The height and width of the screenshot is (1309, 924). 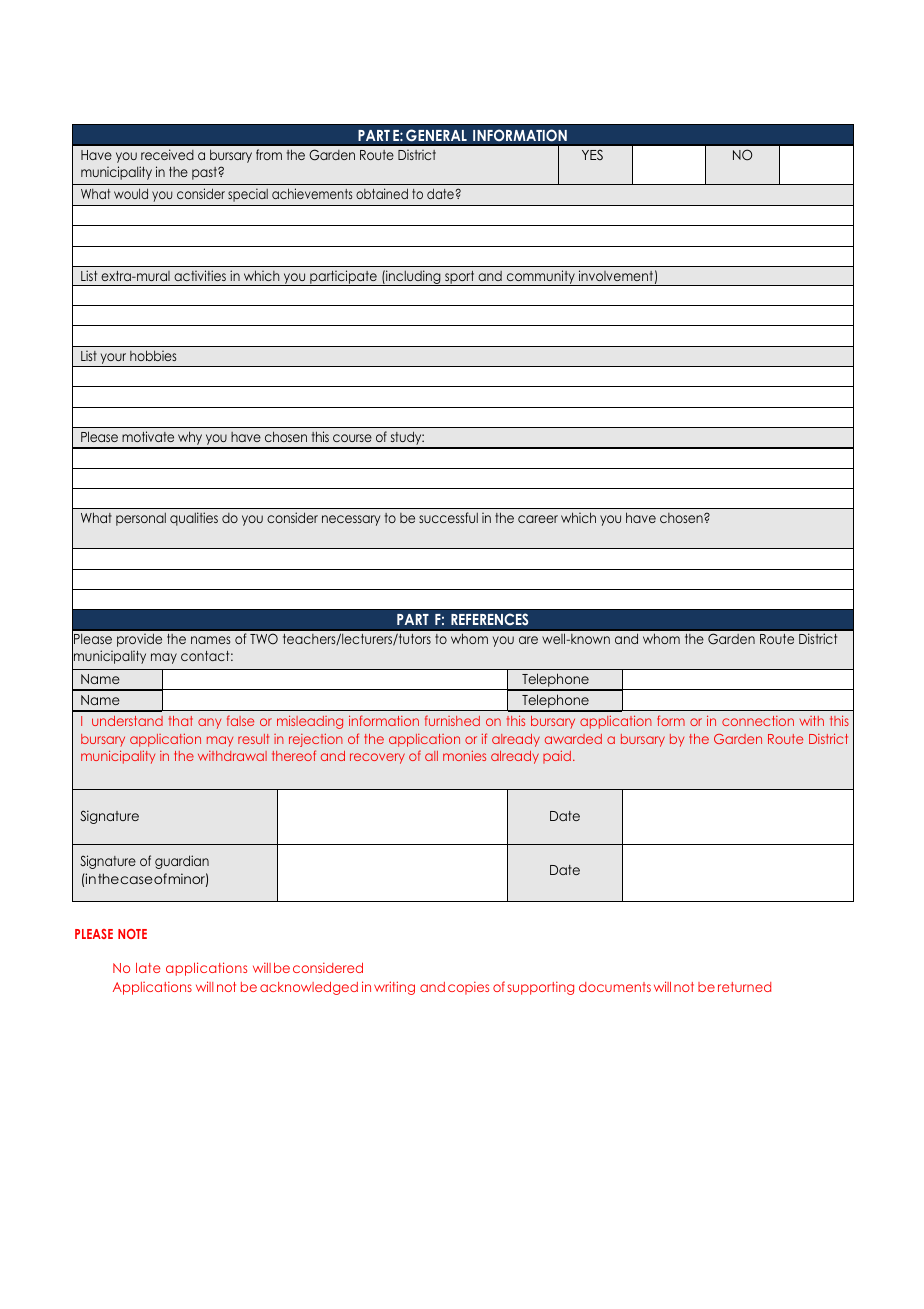 What do you see at coordinates (615, 987) in the screenshot?
I see `documents` at bounding box center [615, 987].
